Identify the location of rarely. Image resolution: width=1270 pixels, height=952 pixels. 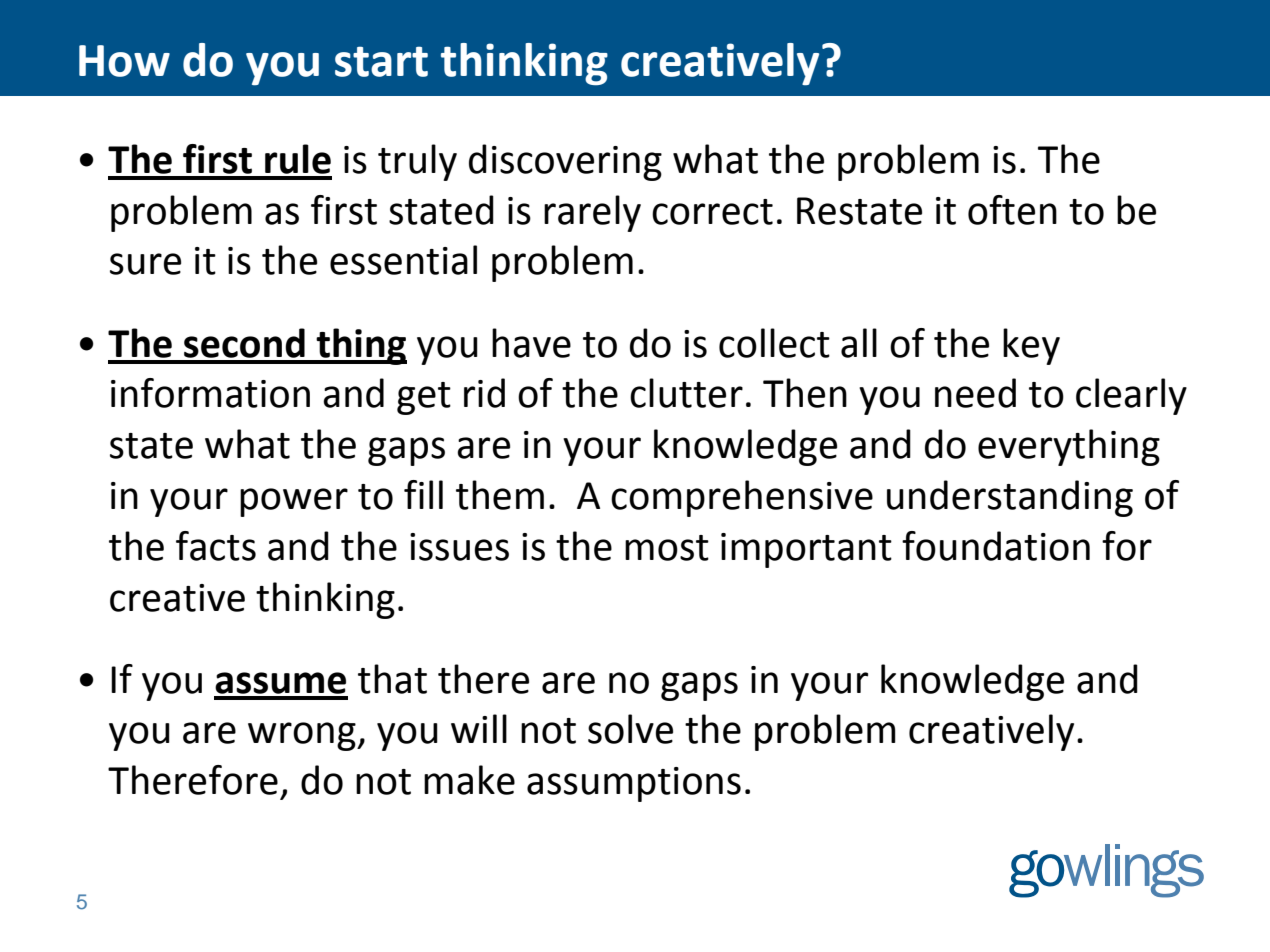
(592, 213).
